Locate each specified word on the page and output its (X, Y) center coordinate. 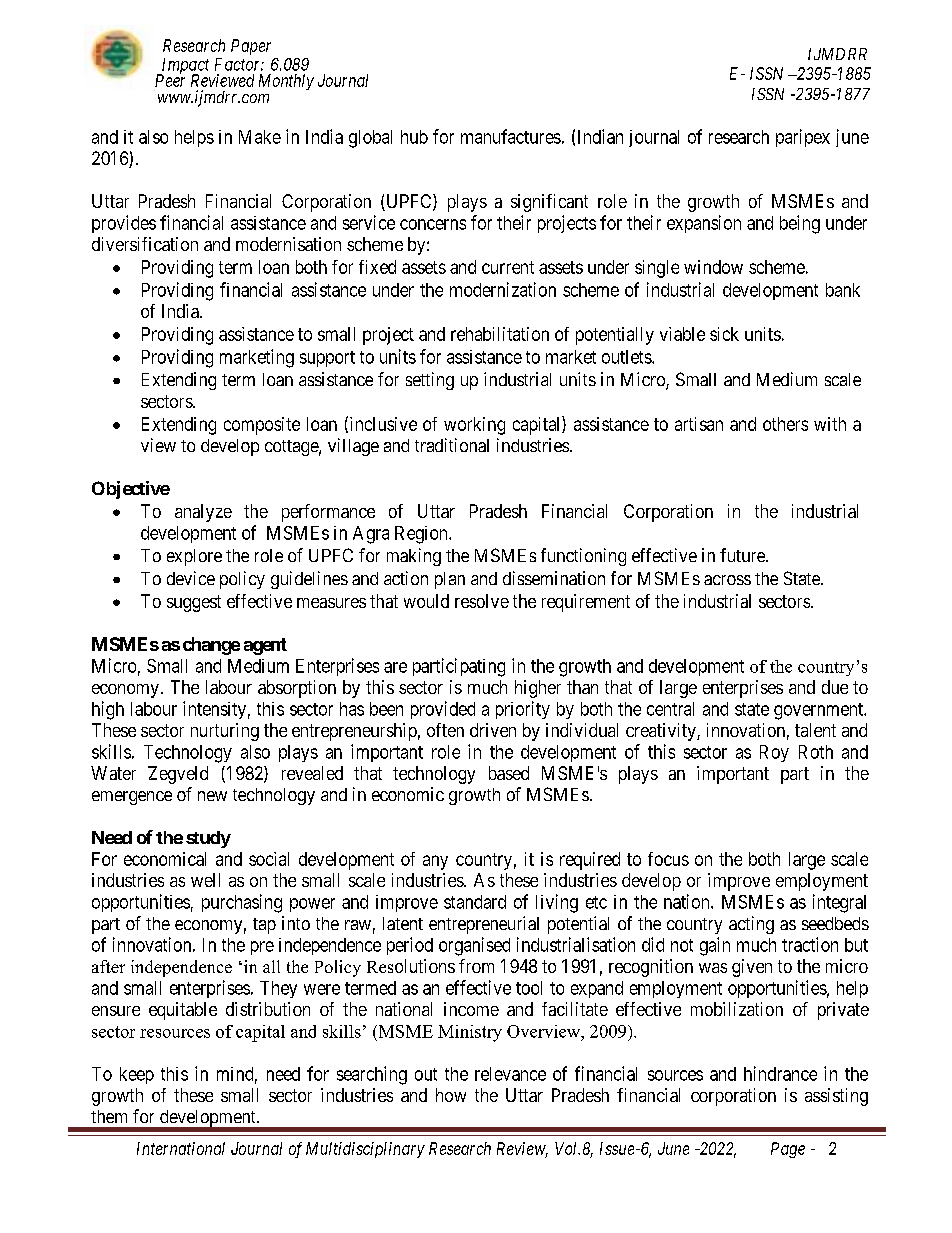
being (800, 224)
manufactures (511, 136)
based (509, 773)
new (212, 796)
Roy (774, 753)
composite (262, 426)
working (474, 426)
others (785, 424)
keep (137, 1075)
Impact (184, 67)
